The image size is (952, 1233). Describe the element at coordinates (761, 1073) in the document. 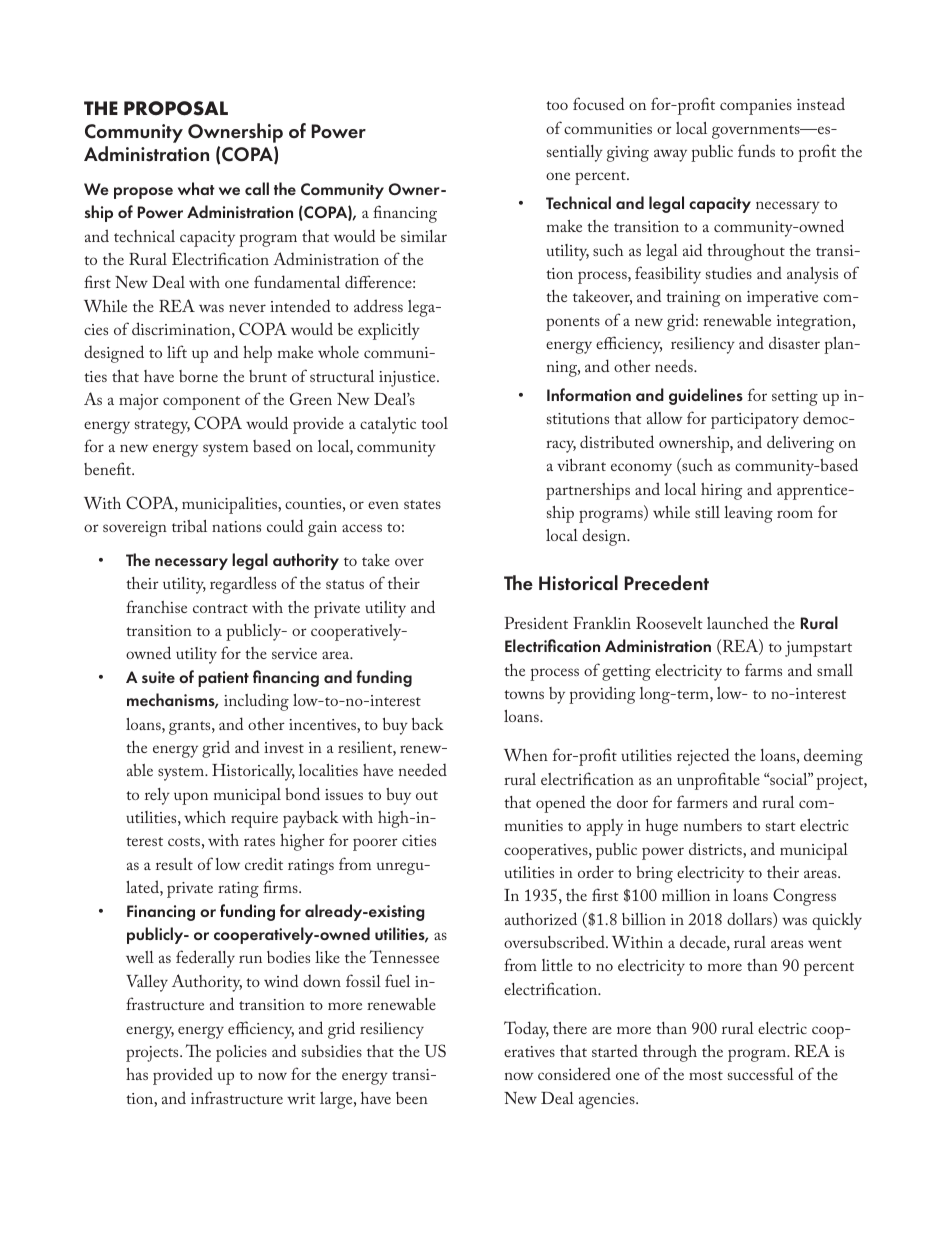

I see `successful` at that location.
